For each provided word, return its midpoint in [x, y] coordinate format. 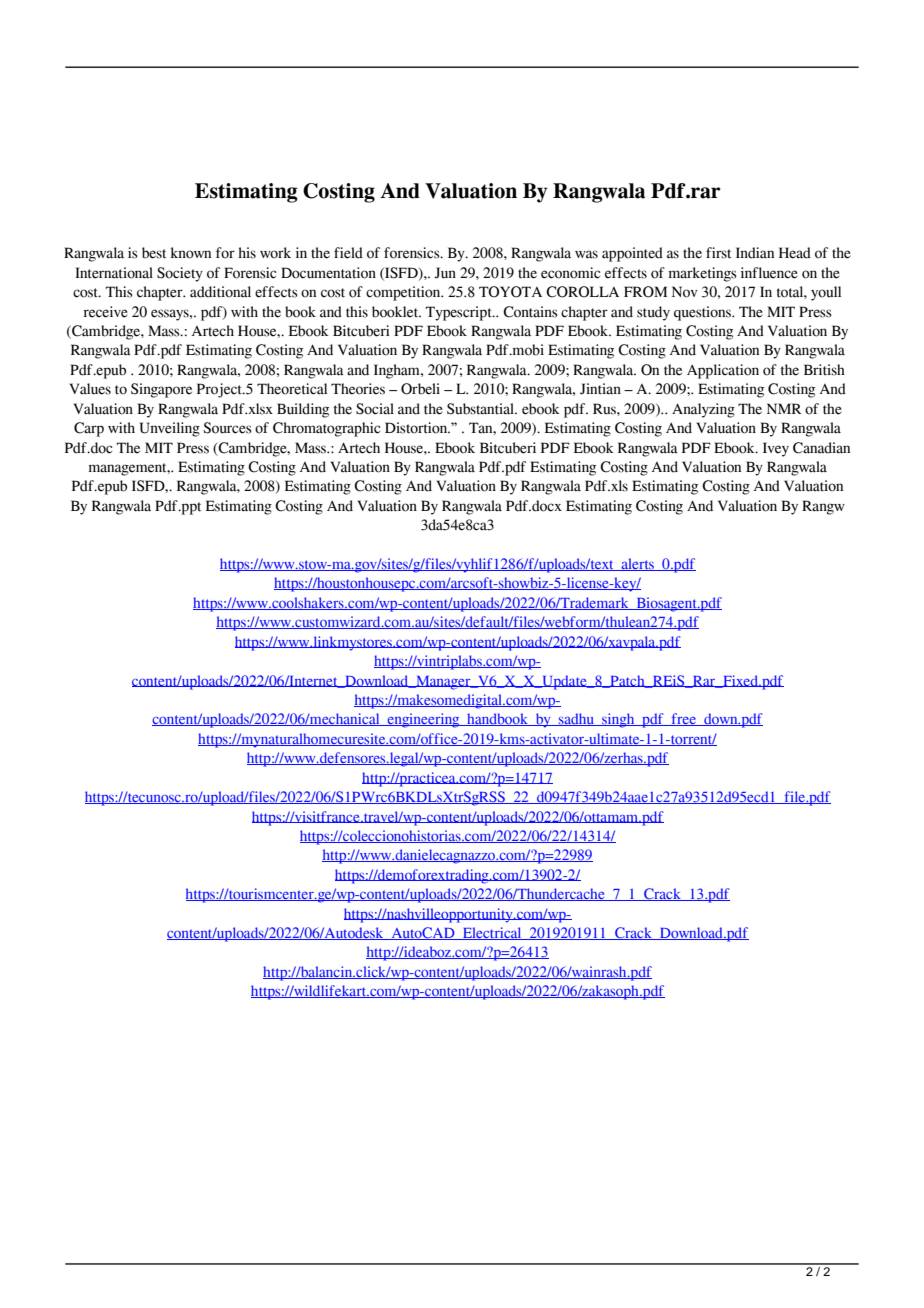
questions [703, 313]
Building [303, 410]
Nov [685, 292]
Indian [755, 253]
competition [404, 293]
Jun [445, 273]
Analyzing [703, 410]
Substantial [482, 409]
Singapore [161, 390]
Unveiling [170, 429]
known [191, 253]
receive [105, 312]
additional [220, 292]
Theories [358, 389]
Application [723, 371]
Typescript [460, 313]
